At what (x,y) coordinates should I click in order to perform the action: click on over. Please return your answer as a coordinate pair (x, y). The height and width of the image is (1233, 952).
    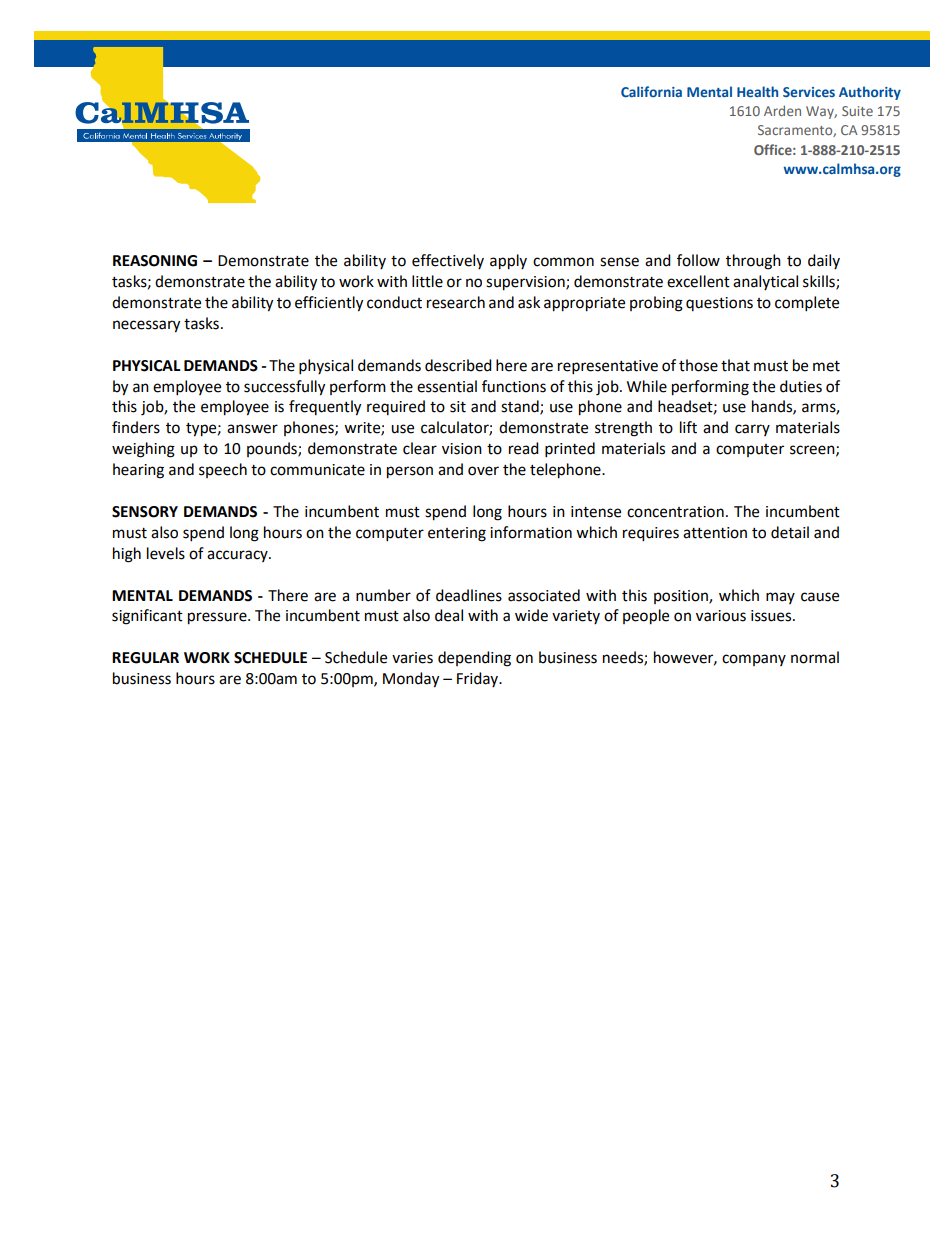
    Looking at the image, I should click on (483, 471).
